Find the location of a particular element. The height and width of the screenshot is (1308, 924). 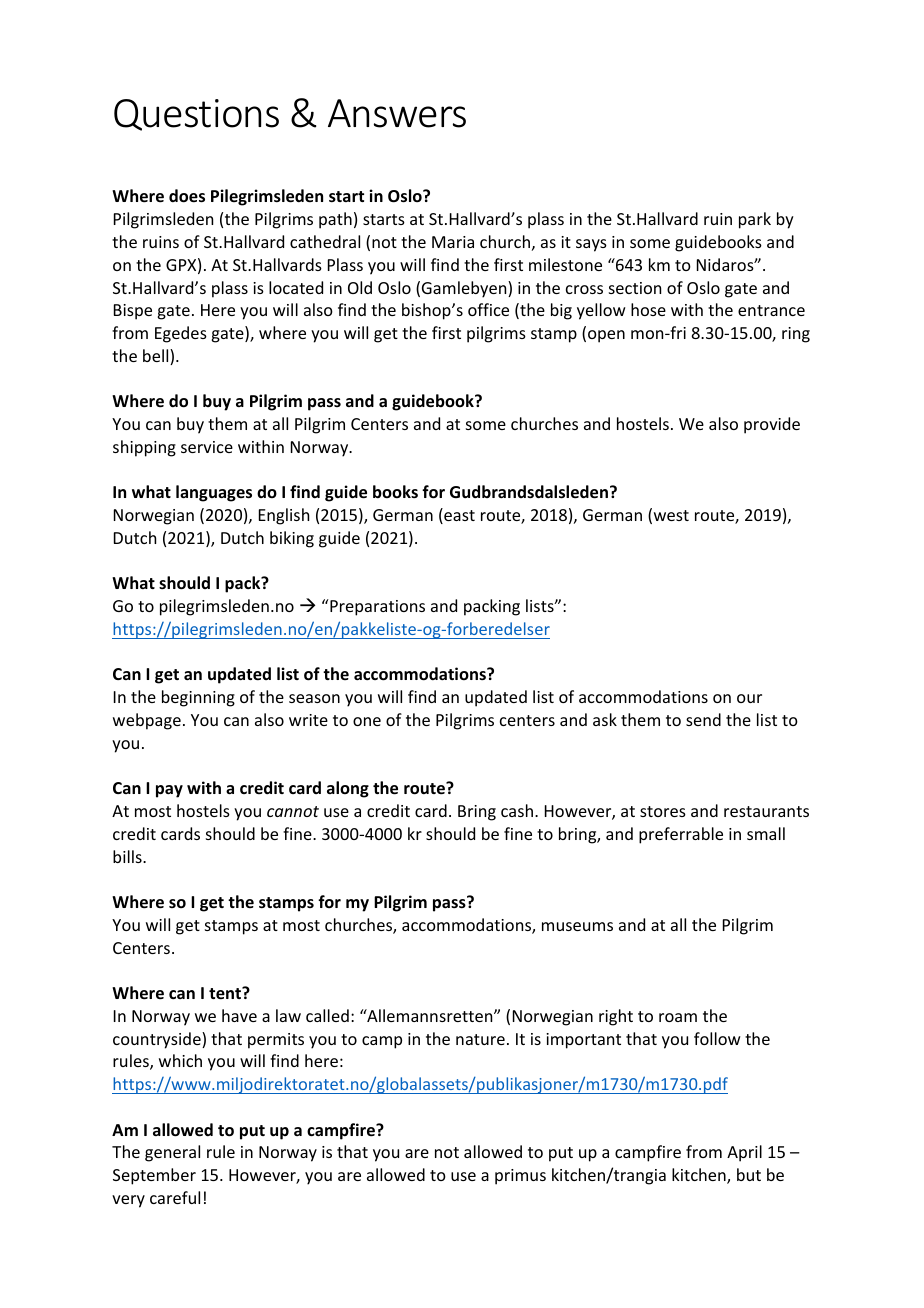

park is located at coordinates (755, 220).
